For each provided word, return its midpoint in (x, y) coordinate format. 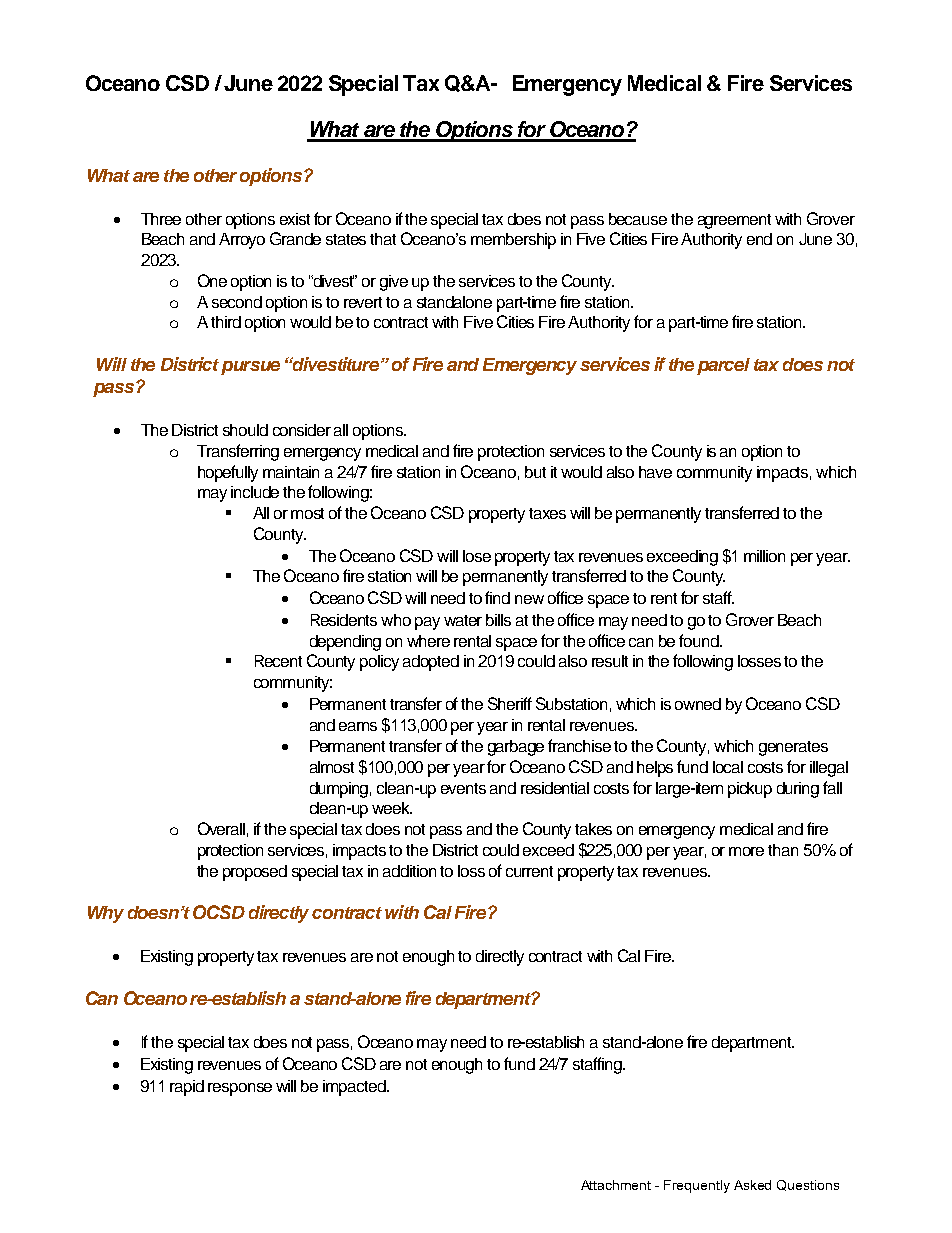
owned (698, 704)
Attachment (616, 1185)
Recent (278, 661)
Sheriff (510, 703)
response (240, 1089)
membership (513, 241)
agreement (734, 221)
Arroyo (242, 241)
